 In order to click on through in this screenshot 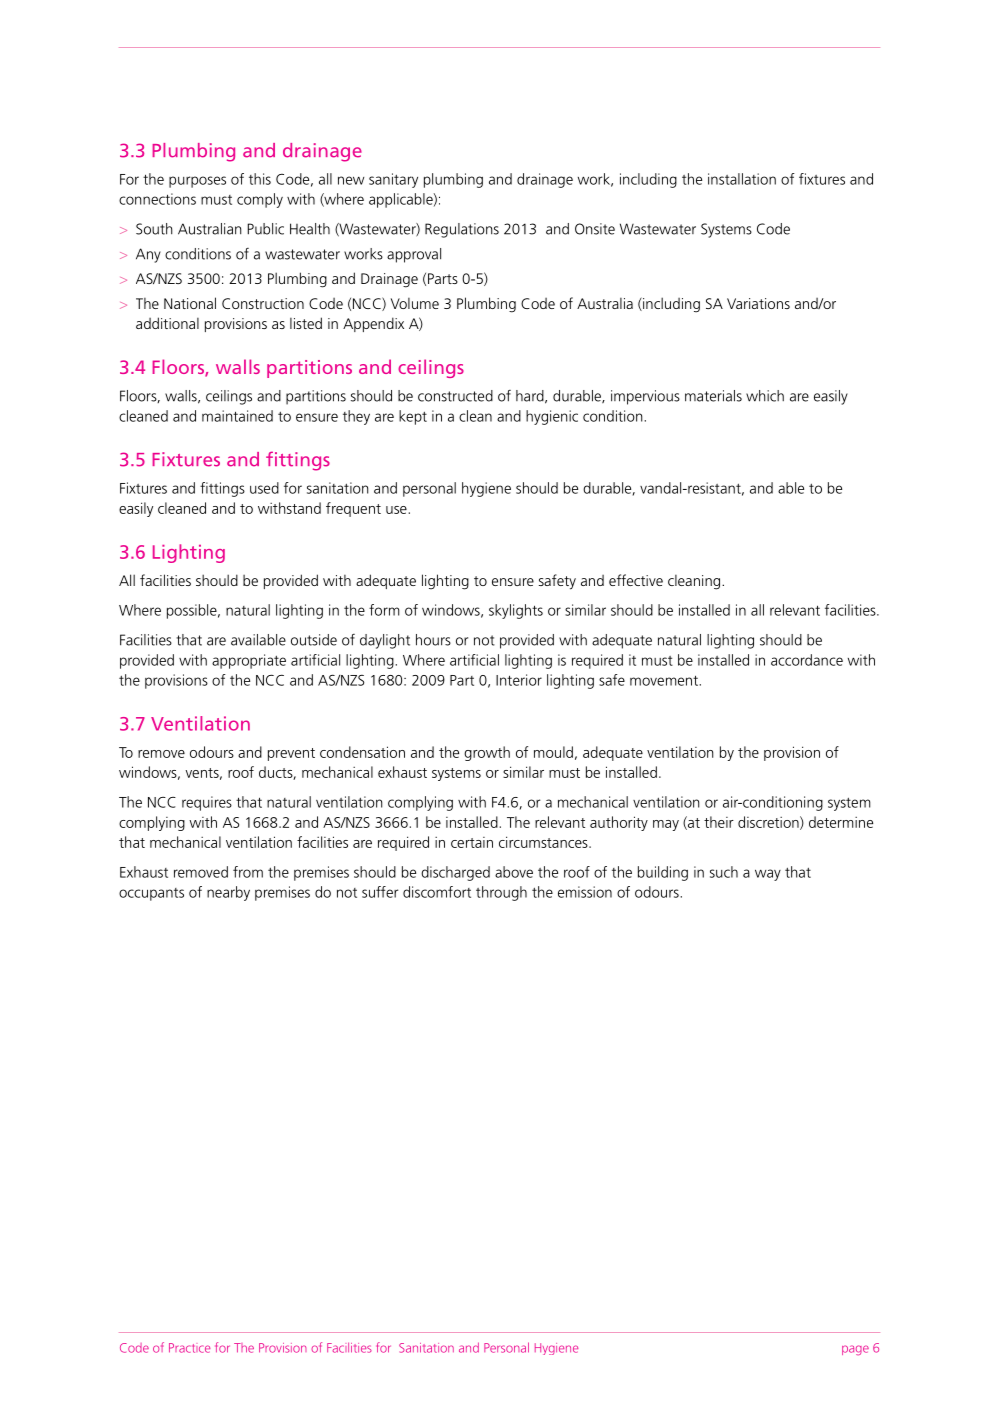, I will do `click(501, 893)`.
